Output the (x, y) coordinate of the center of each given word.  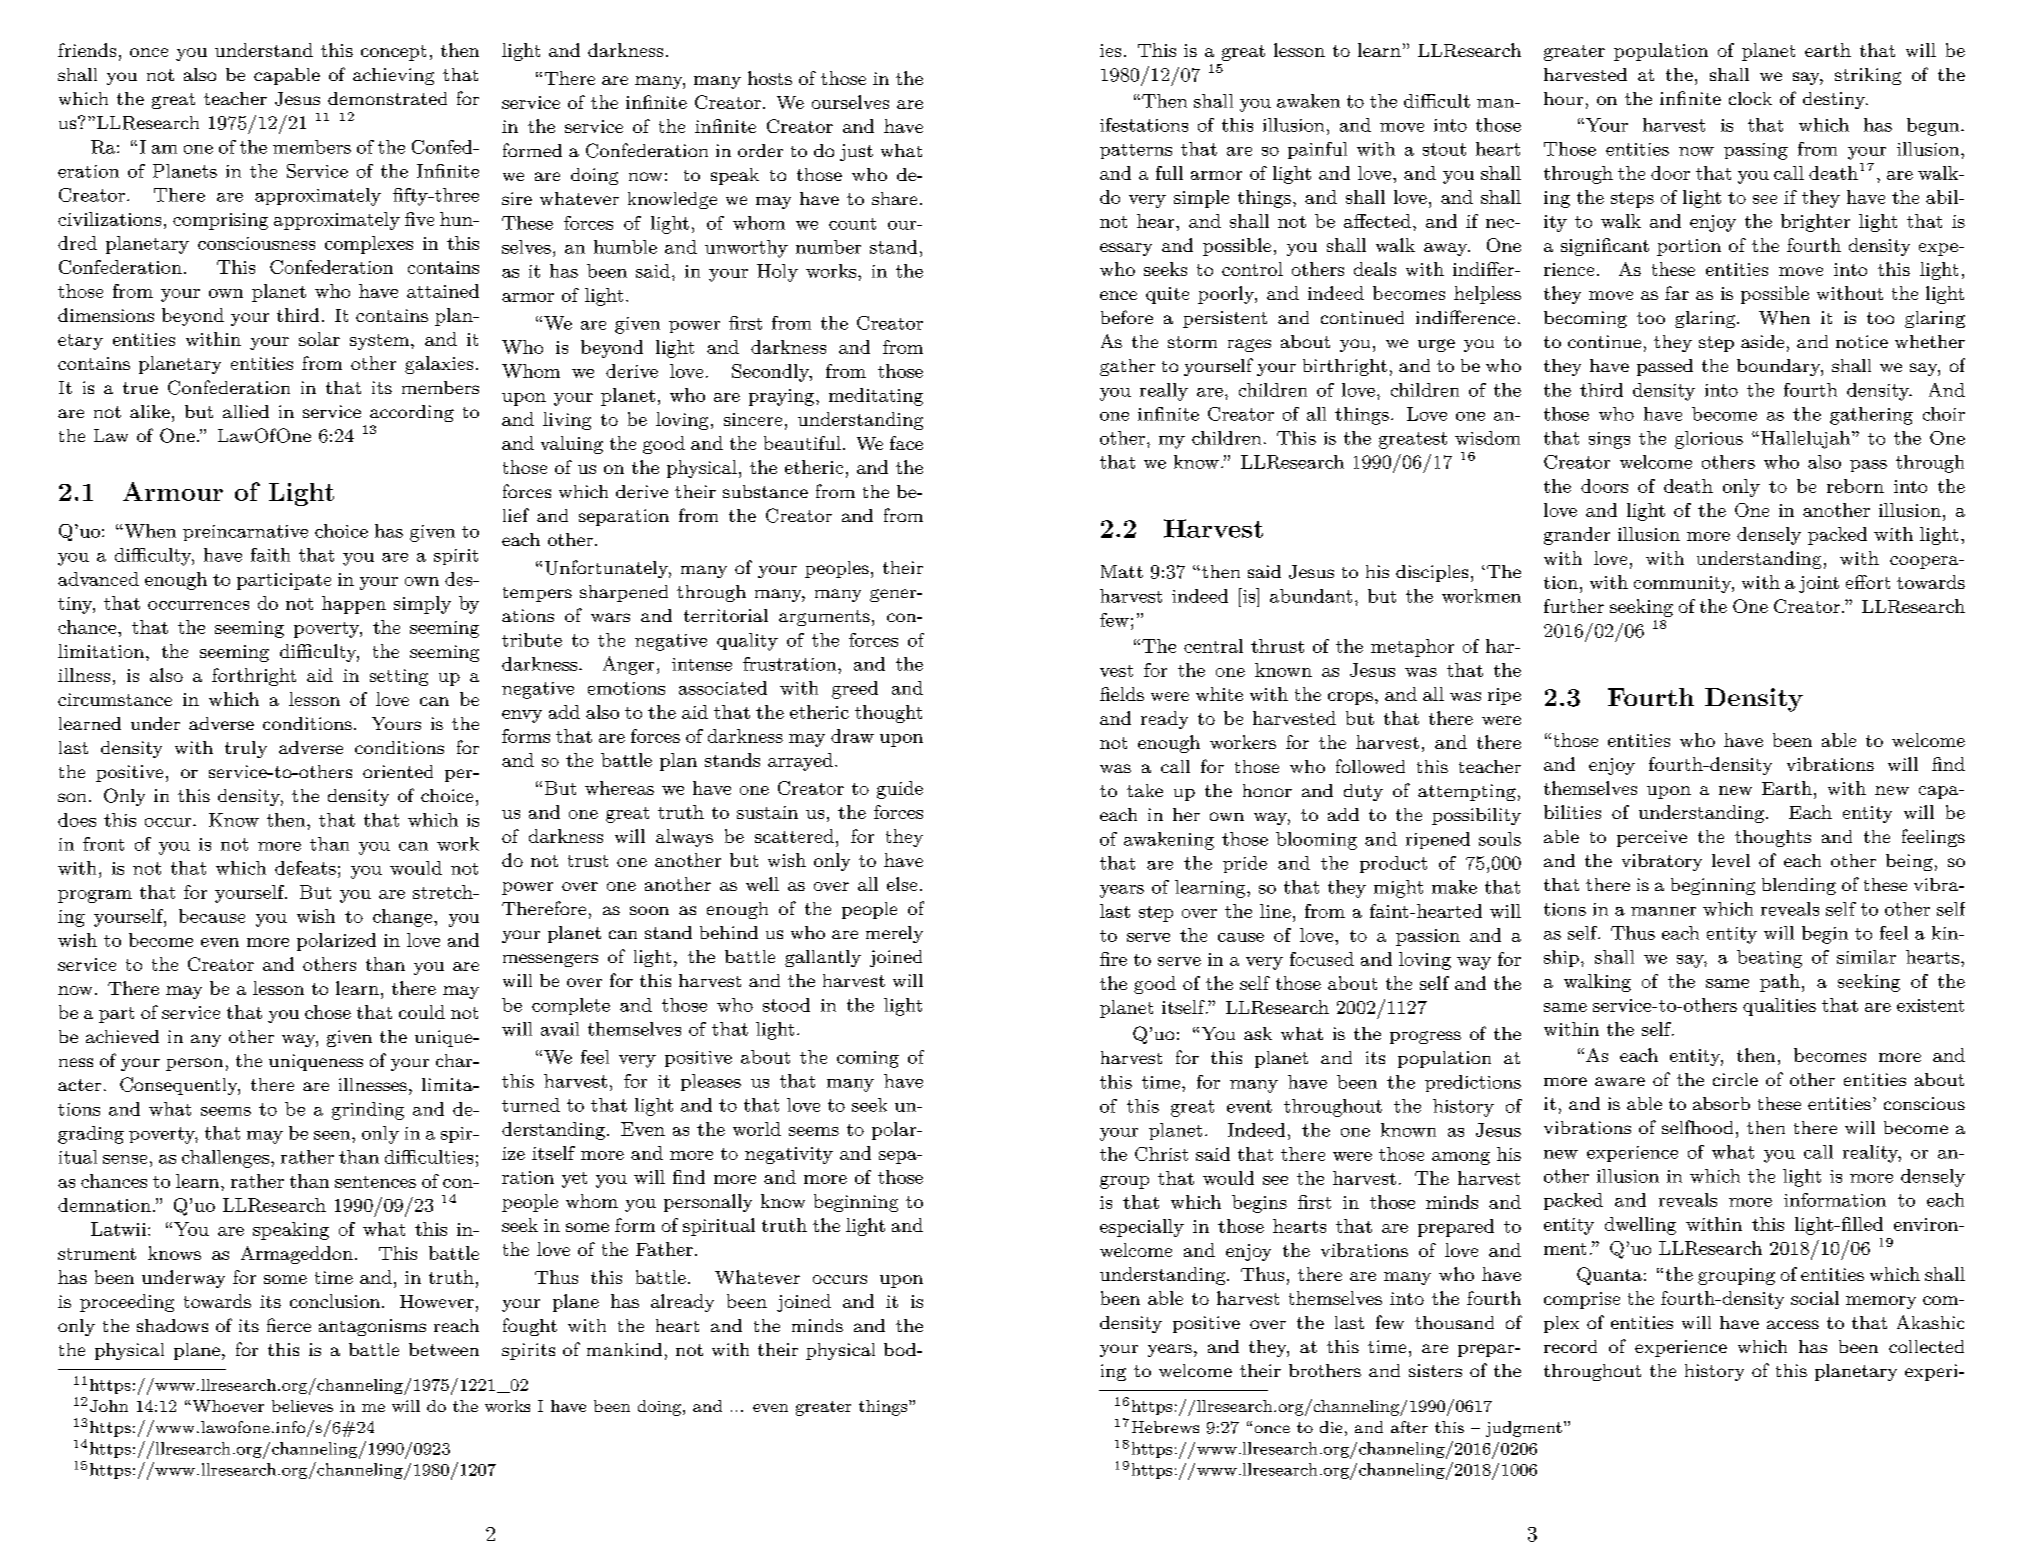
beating (1769, 959)
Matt (1122, 571)
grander (1577, 536)
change (404, 918)
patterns (1136, 151)
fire (1113, 959)
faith (270, 555)
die (1331, 1427)
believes (302, 1406)
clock (1750, 98)
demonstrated (387, 98)
